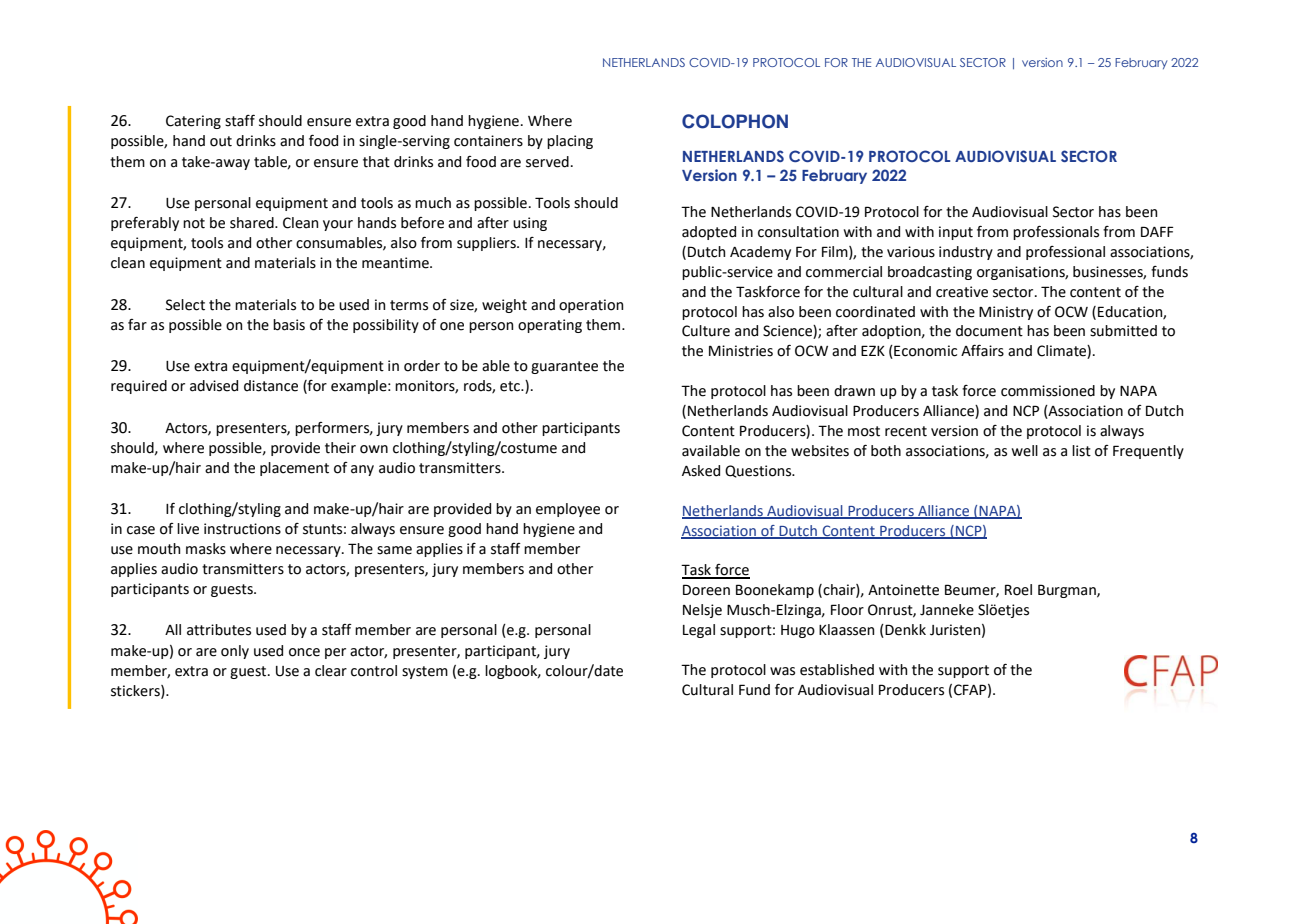  What do you see at coordinates (591, 306) in the screenshot?
I see `operation` at bounding box center [591, 306].
